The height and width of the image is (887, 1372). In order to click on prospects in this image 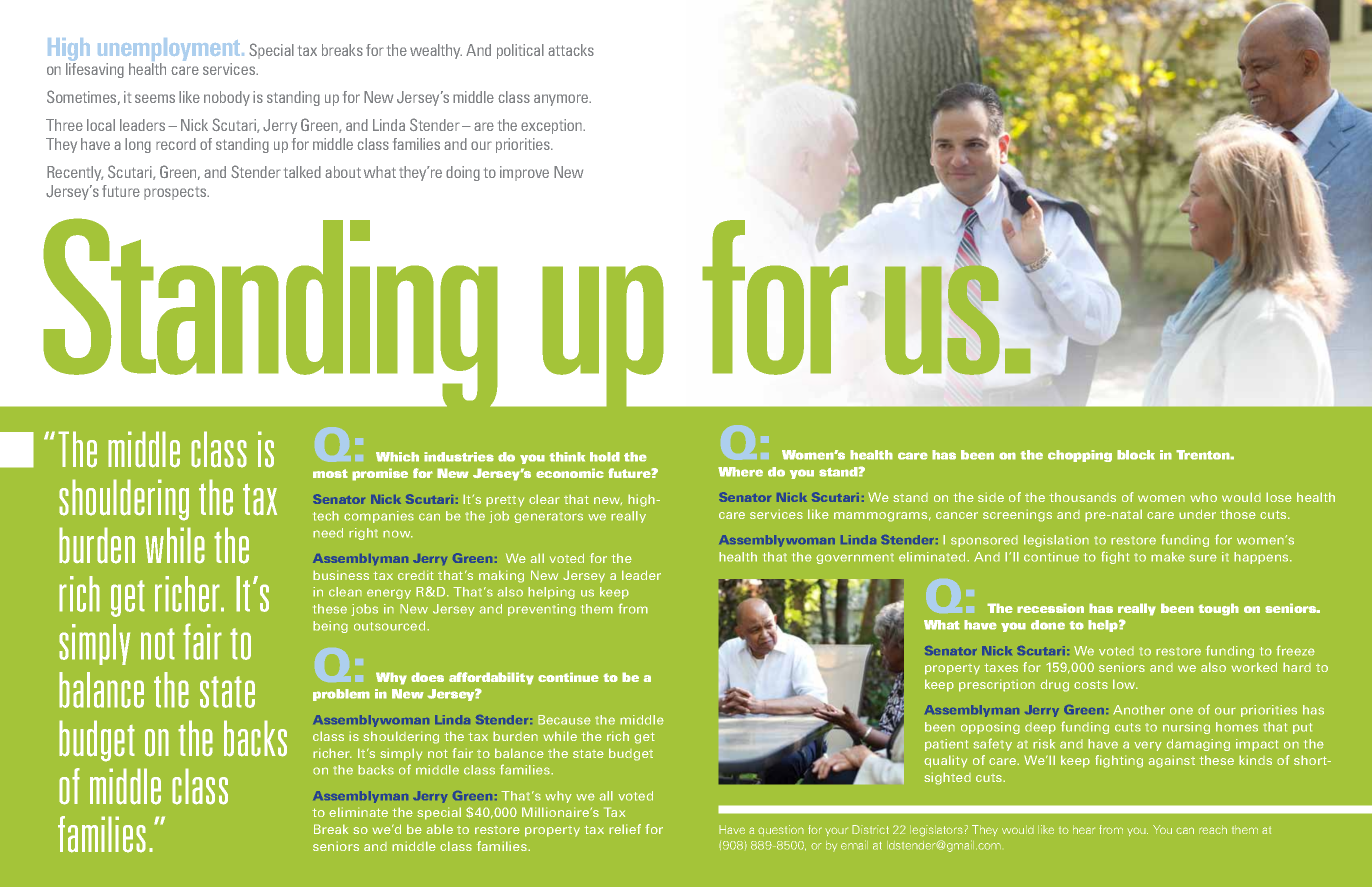, I will do `click(176, 193)`.
